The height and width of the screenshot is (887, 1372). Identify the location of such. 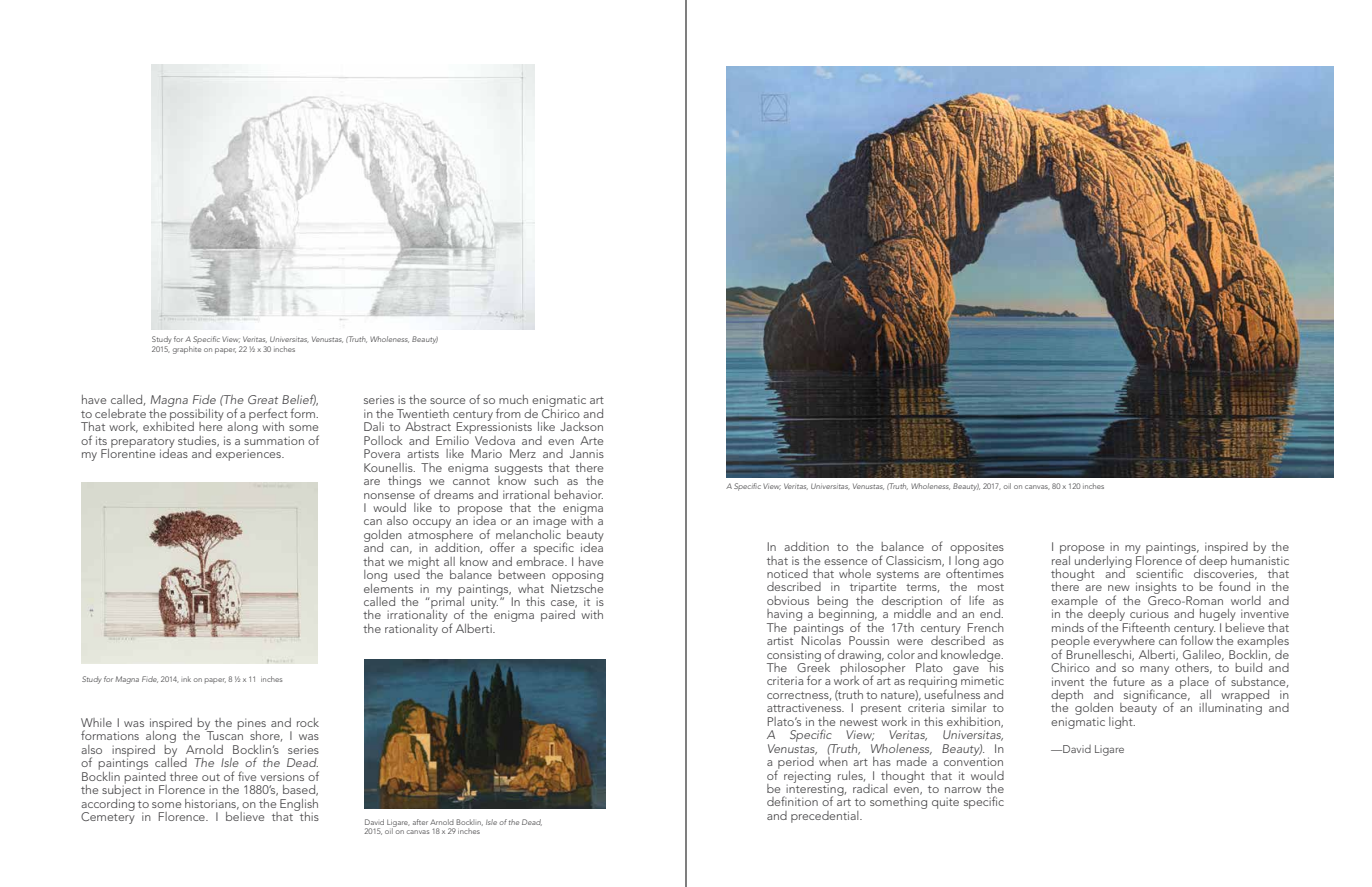
(546, 480).
